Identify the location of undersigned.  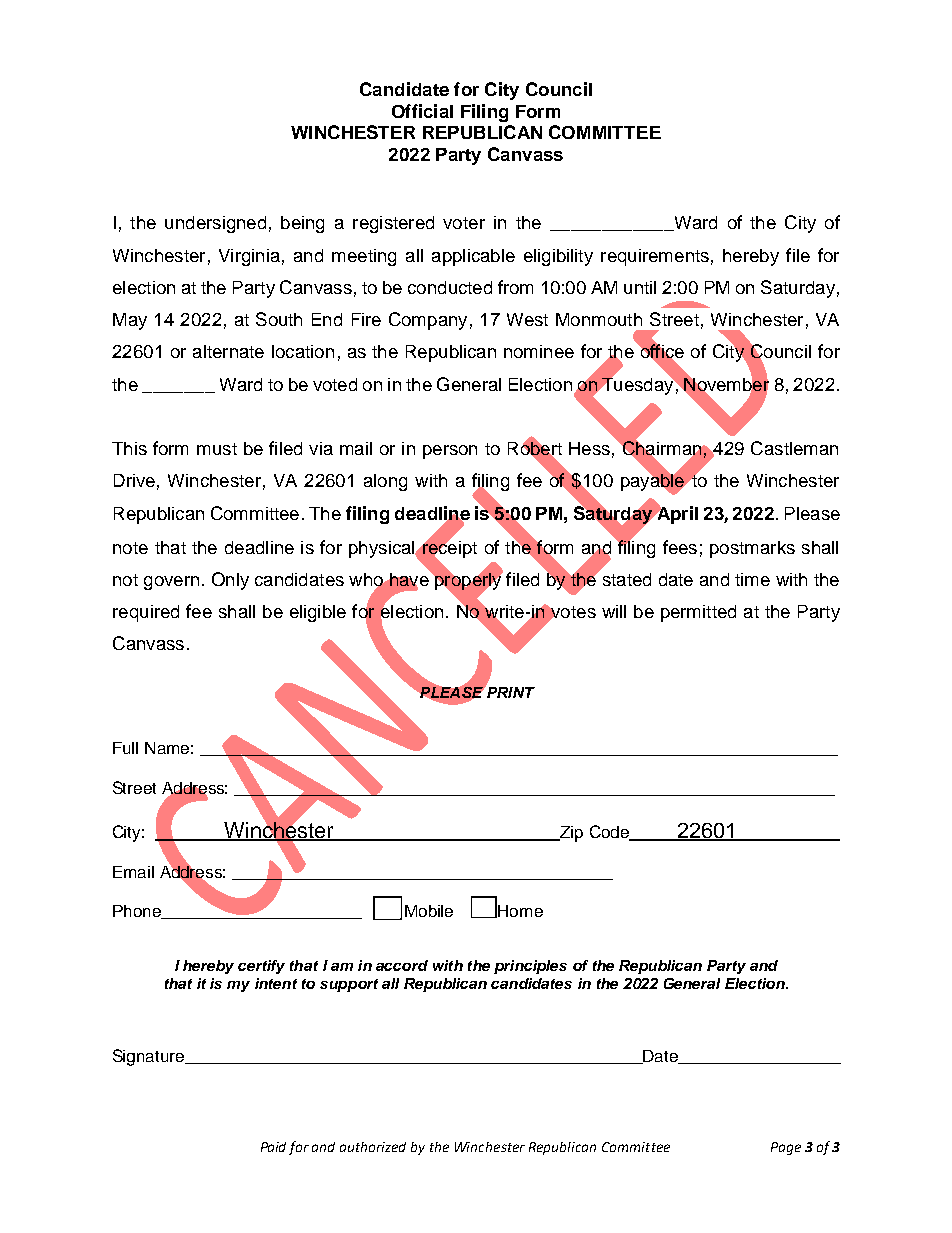
(215, 224).
